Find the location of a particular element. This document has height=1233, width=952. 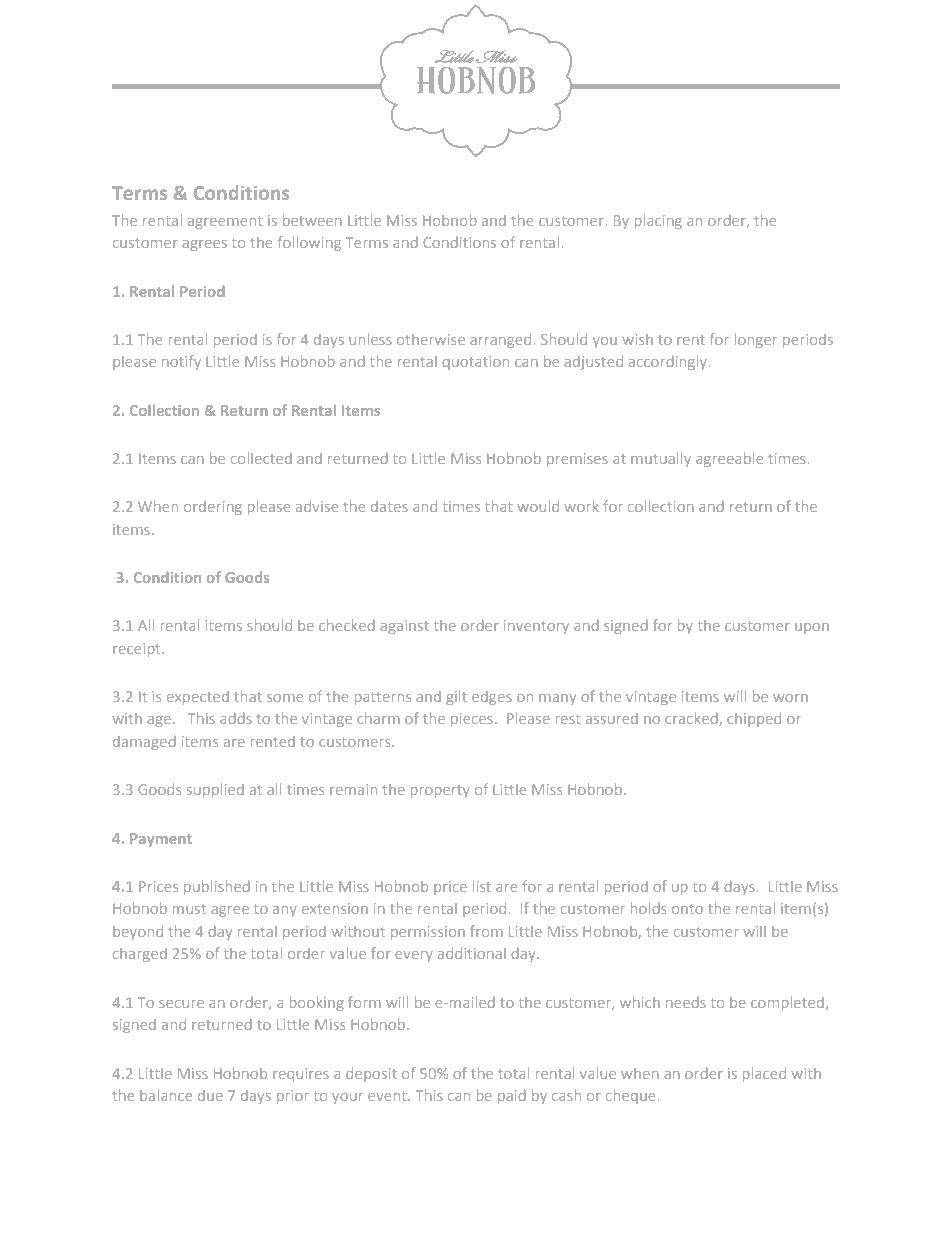

arranged is located at coordinates (500, 341).
